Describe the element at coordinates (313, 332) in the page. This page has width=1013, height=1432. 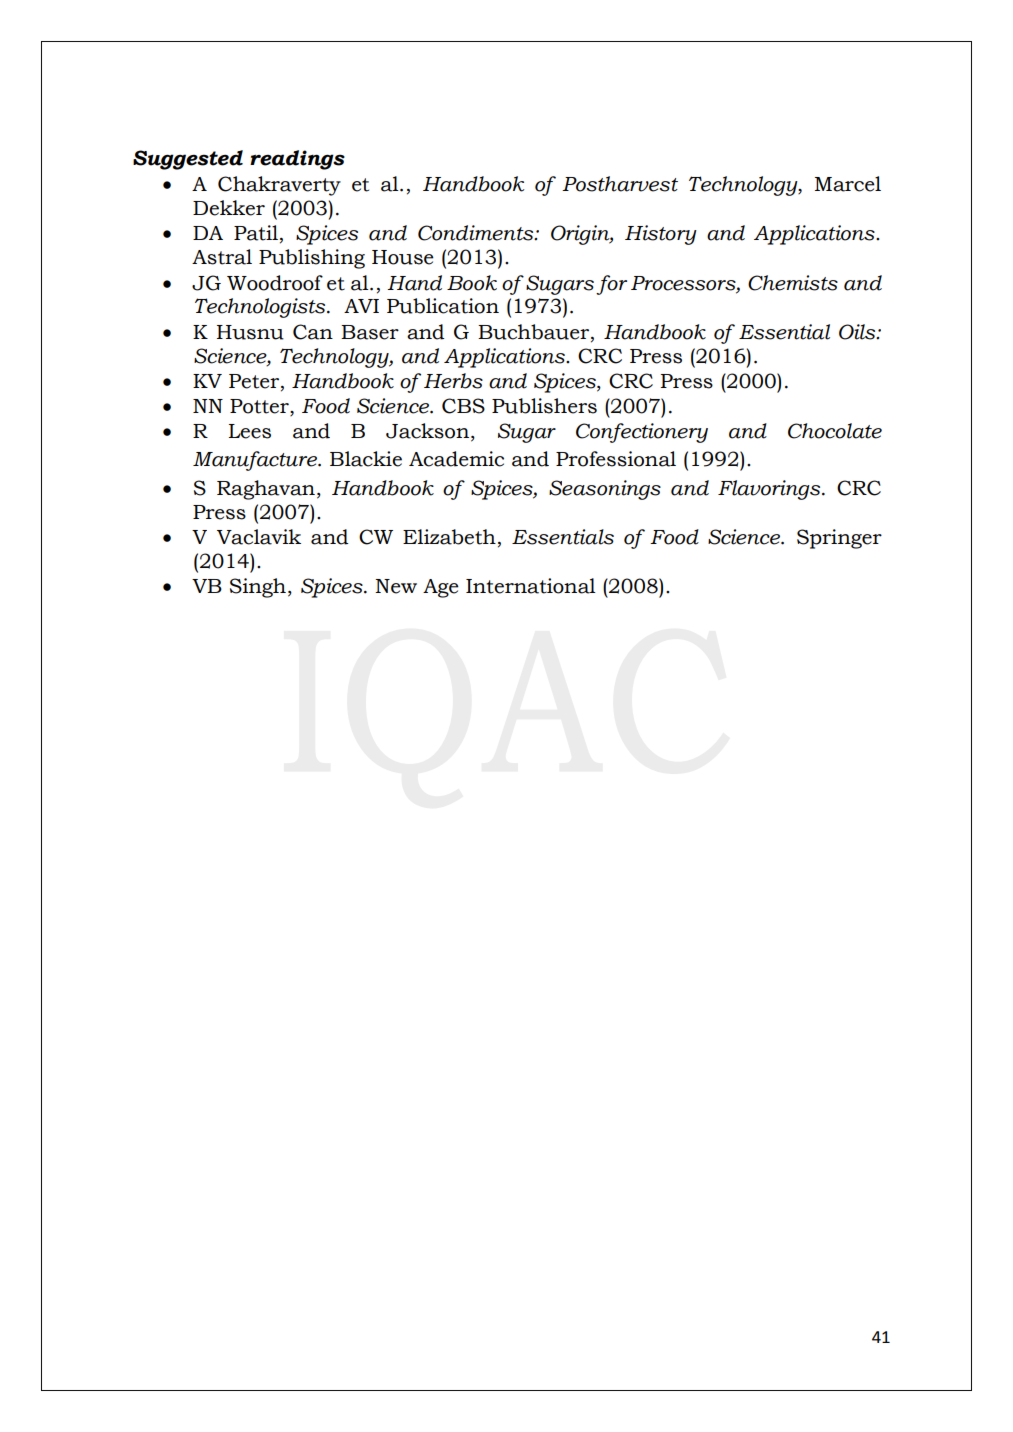
I see `Can` at that location.
